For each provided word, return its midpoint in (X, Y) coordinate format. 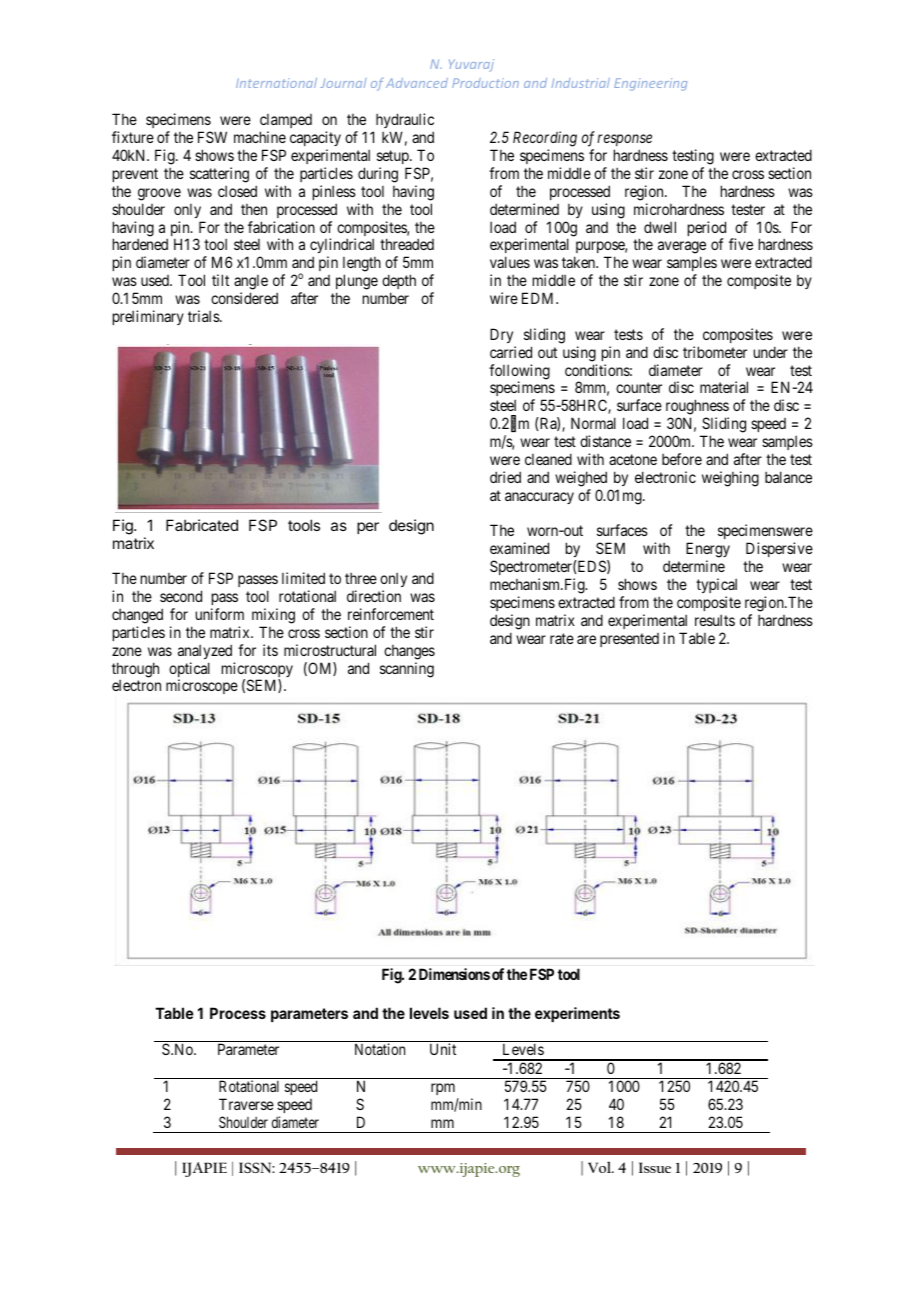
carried (511, 352)
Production (485, 83)
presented (629, 640)
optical (189, 671)
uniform (220, 614)
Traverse (246, 1104)
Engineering (651, 84)
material (724, 387)
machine (260, 137)
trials (204, 316)
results (715, 620)
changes (409, 652)
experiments (577, 1014)
